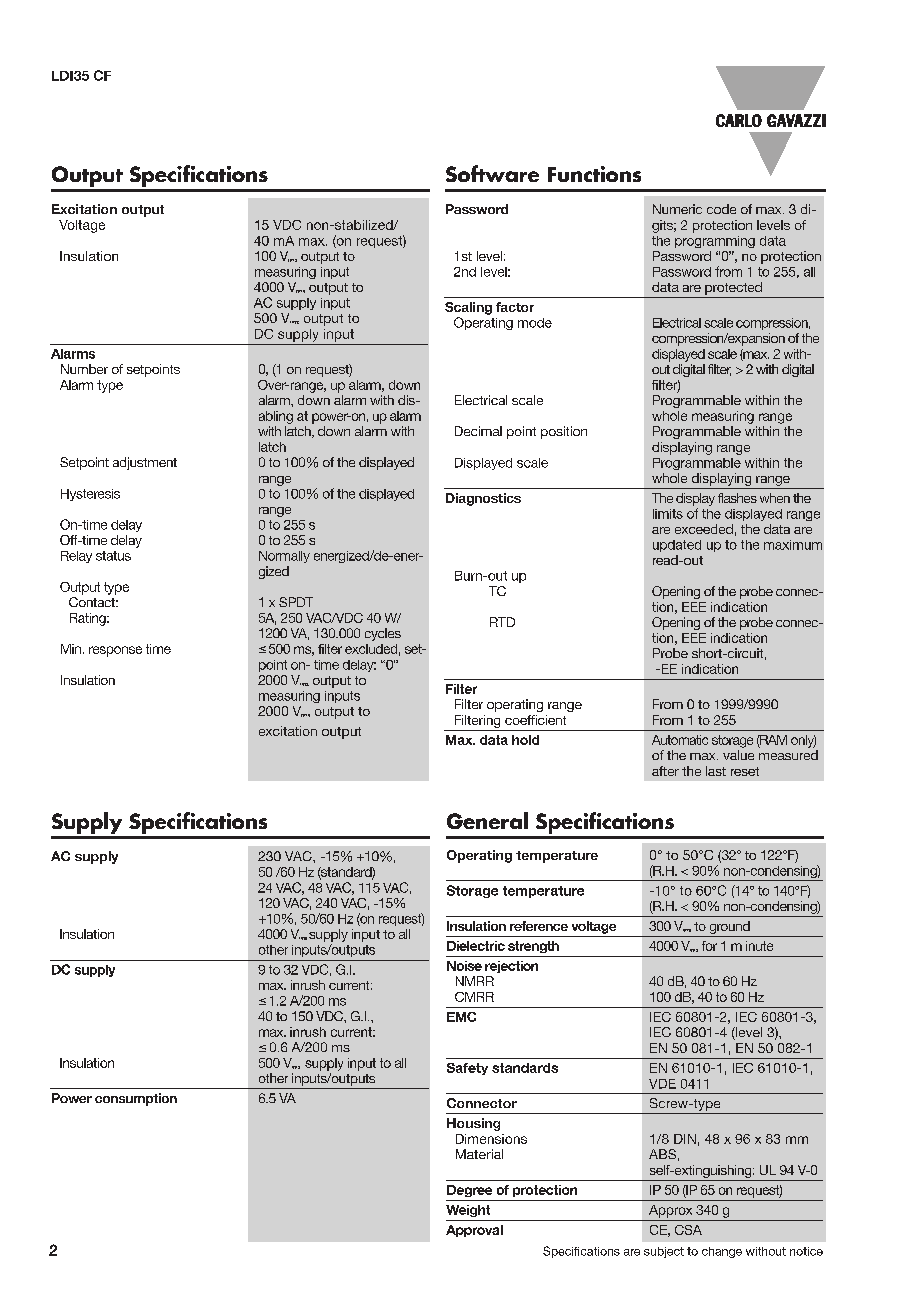 This page has width=924, height=1307. Describe the element at coordinates (478, 431) in the page. I see `Decimal` at that location.
